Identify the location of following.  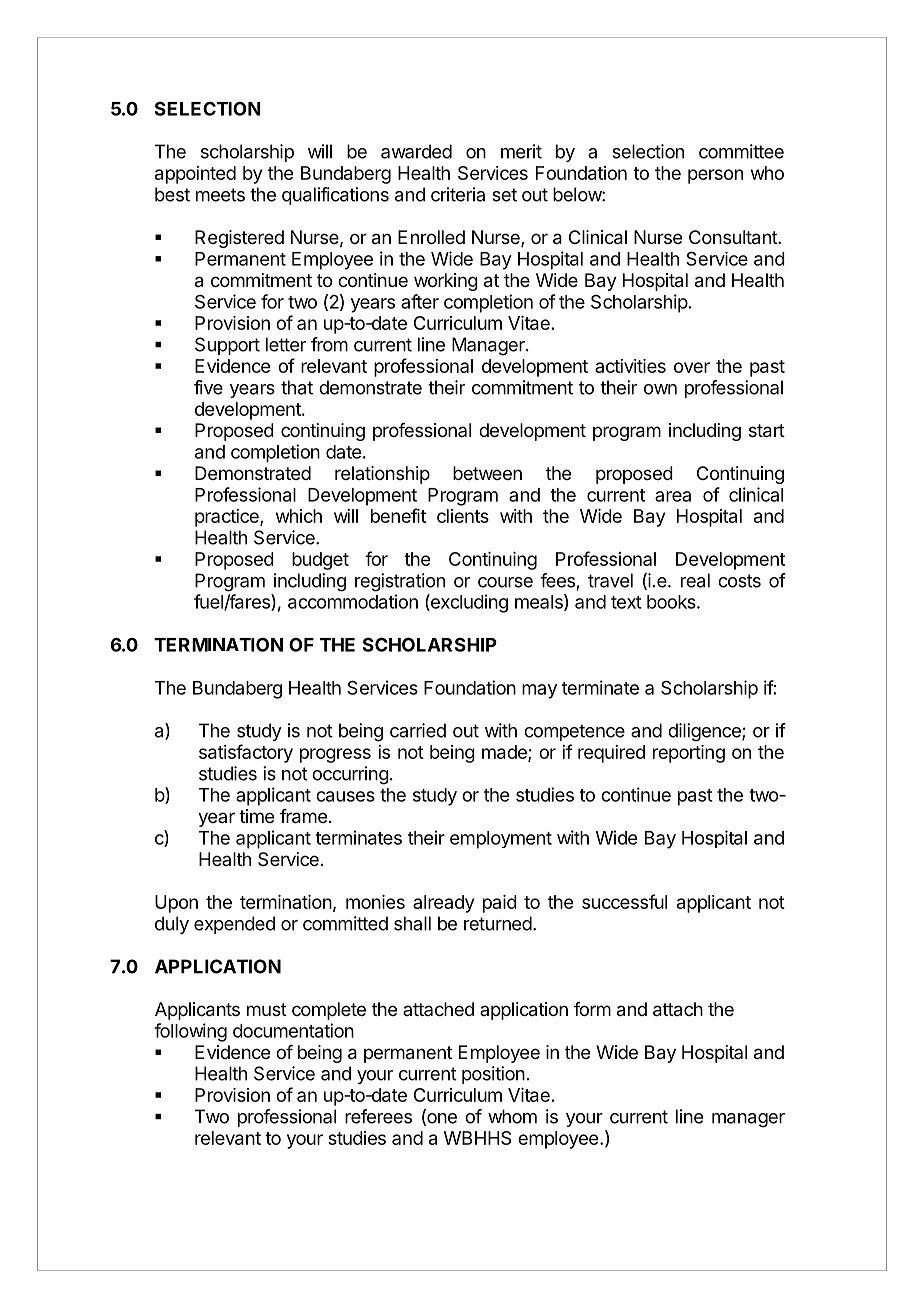
(190, 1032).
